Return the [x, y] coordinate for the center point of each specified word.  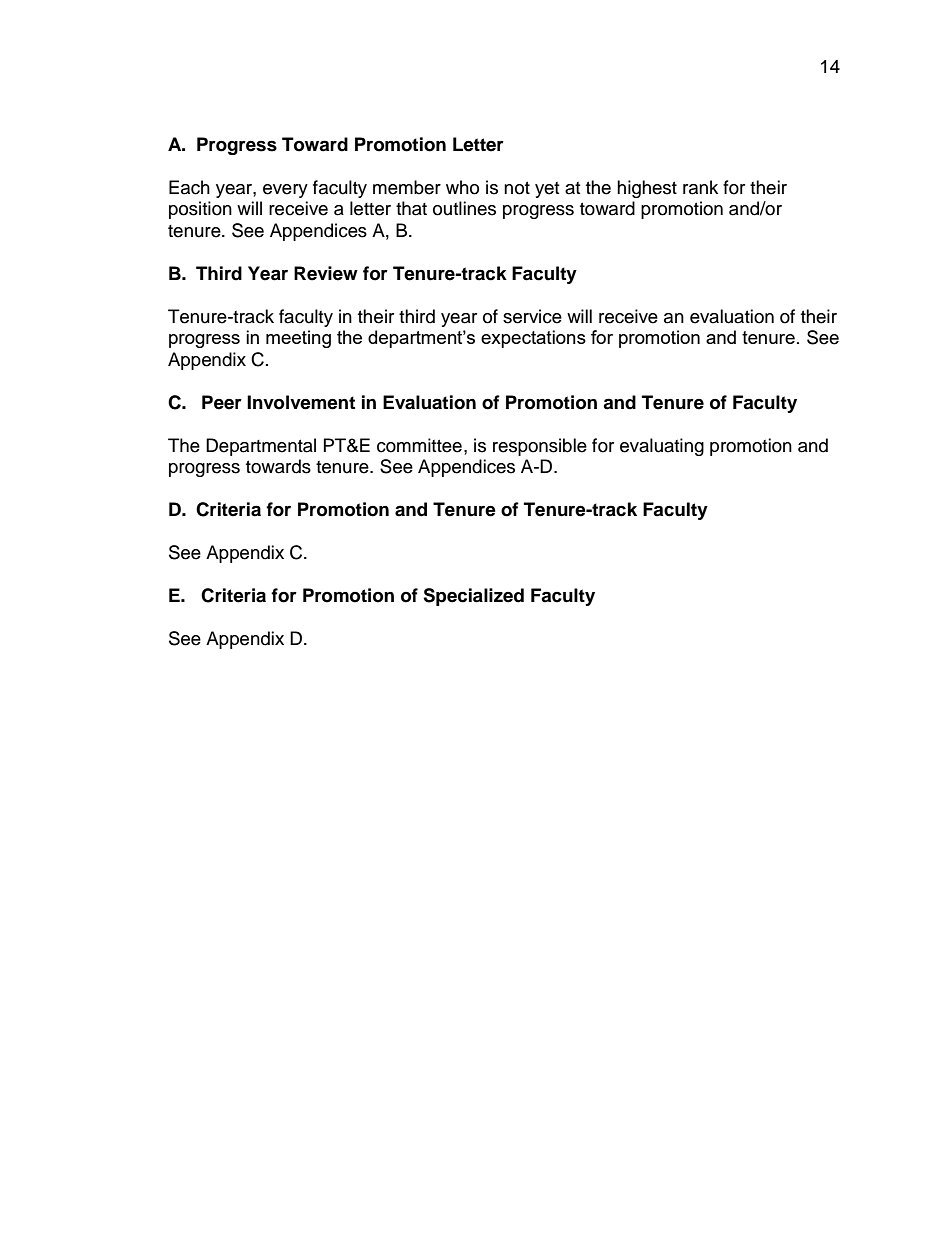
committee [419, 445]
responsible [540, 447]
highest [647, 189]
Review [326, 273]
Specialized [473, 597]
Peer [222, 402]
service [532, 316]
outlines [464, 208]
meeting [298, 339]
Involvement [301, 402]
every [285, 191]
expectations [533, 339]
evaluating [662, 447]
